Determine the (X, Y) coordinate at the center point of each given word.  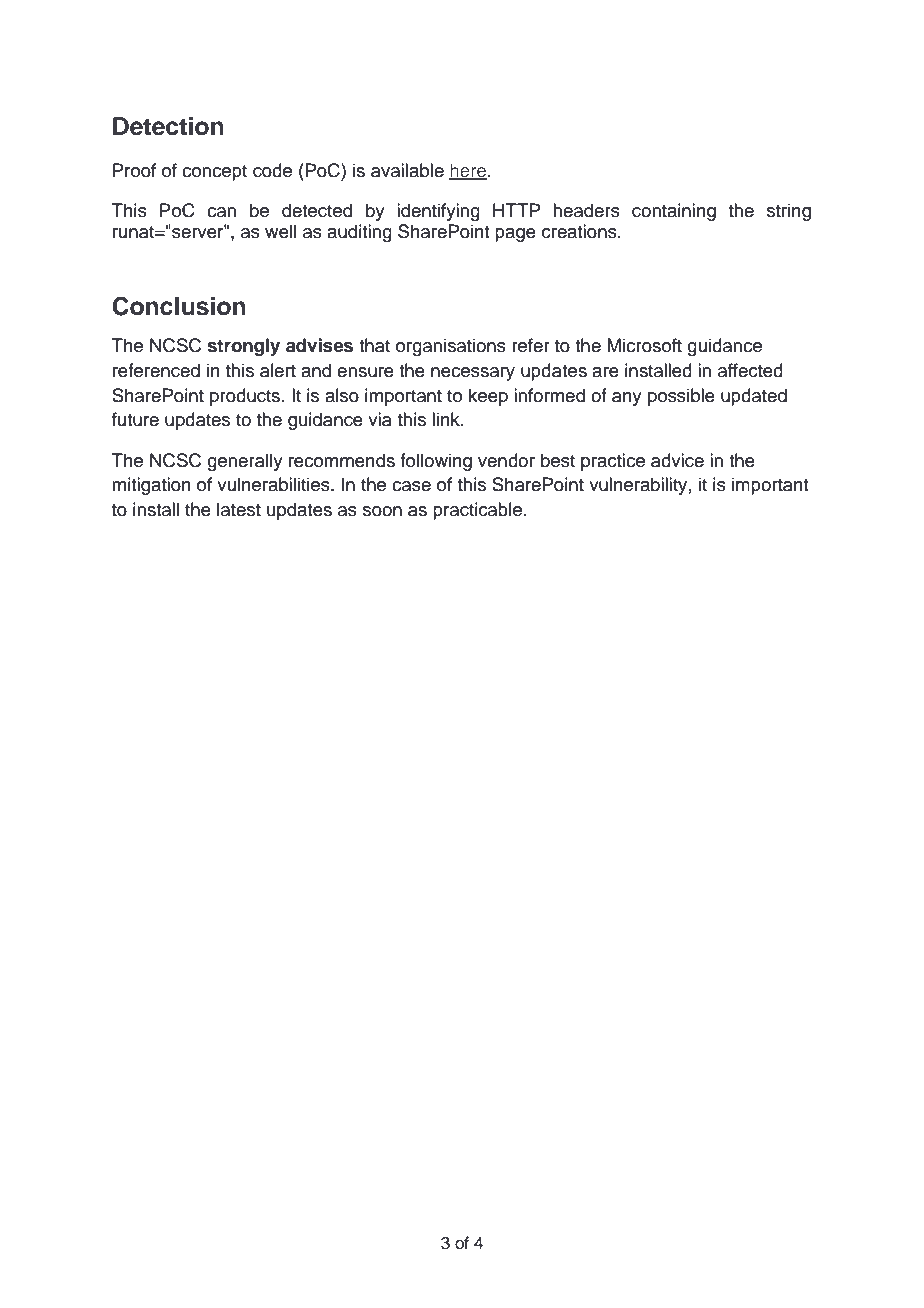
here (469, 171)
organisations (451, 347)
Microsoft (644, 345)
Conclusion (179, 306)
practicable (479, 511)
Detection (168, 126)
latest (239, 509)
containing (674, 212)
